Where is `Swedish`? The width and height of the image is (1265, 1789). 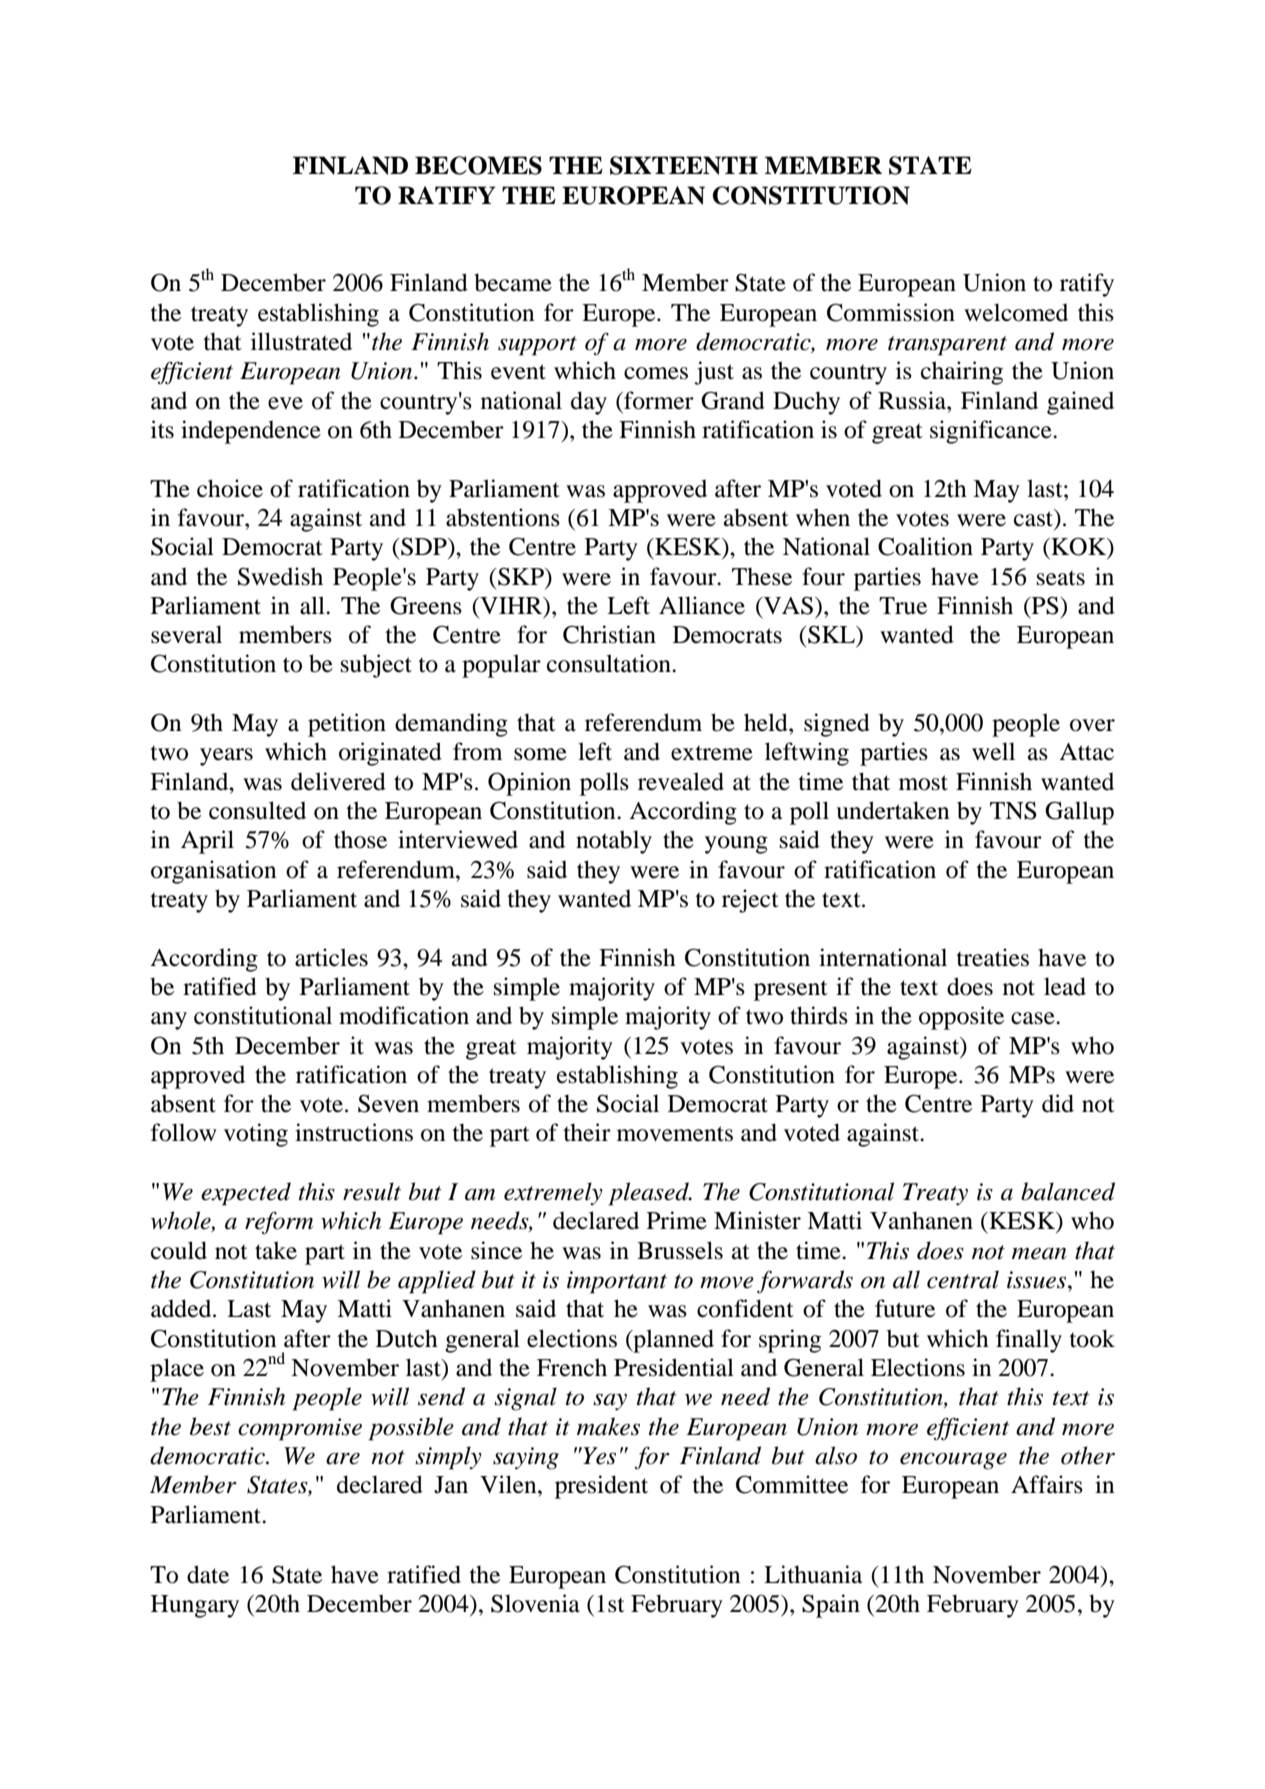 Swedish is located at coordinates (280, 576).
